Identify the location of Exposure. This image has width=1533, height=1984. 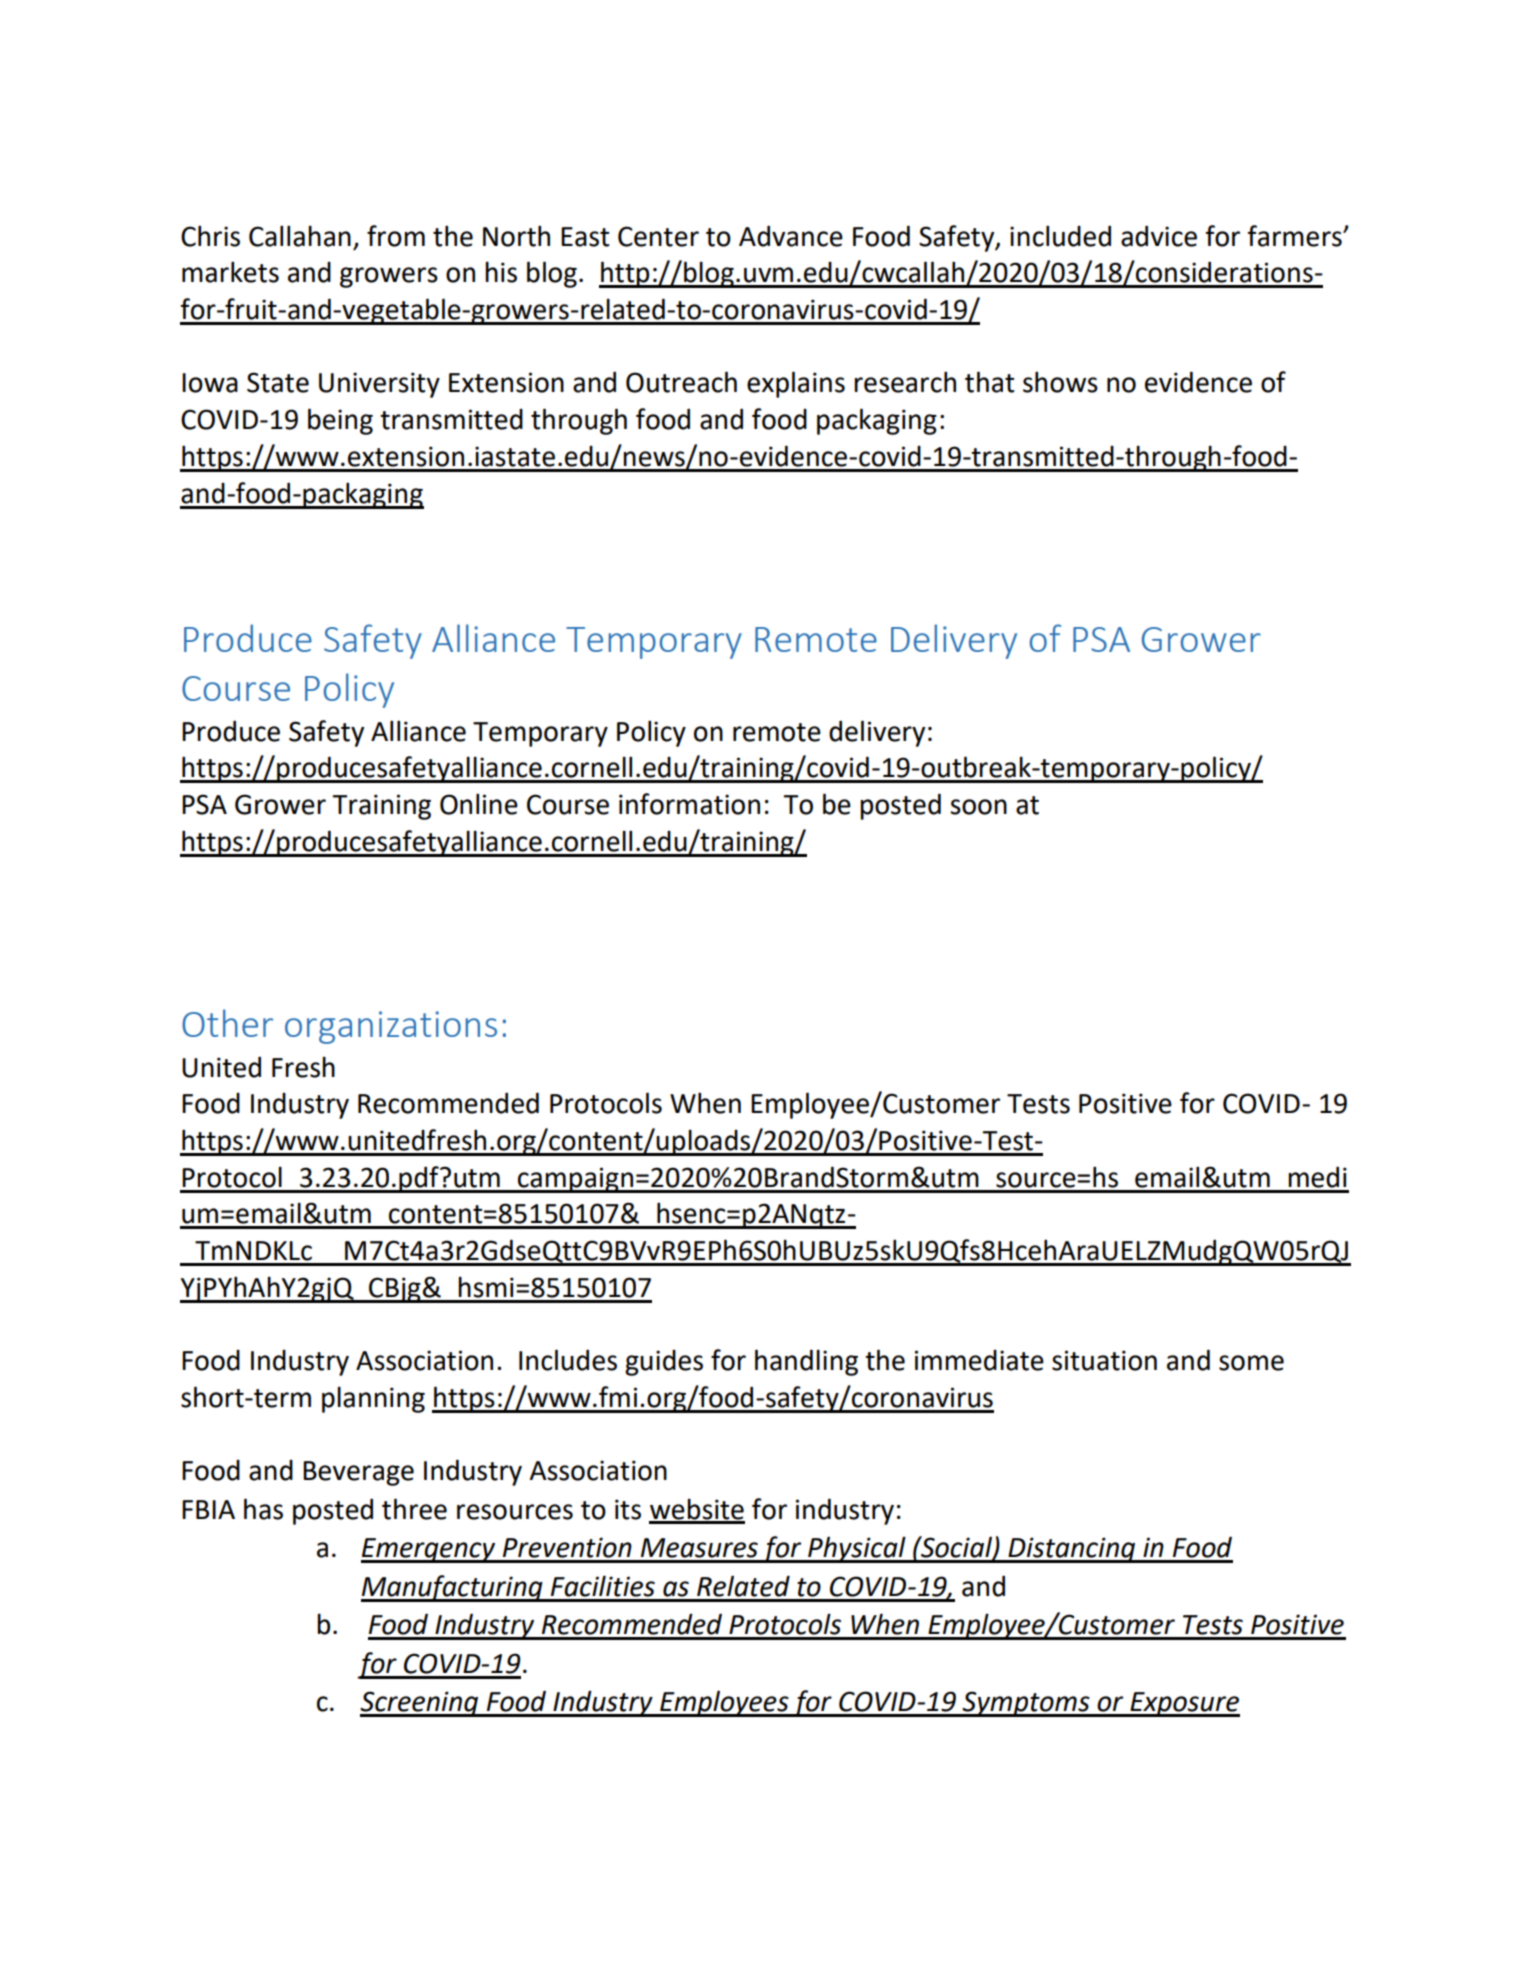
(1184, 1704).
